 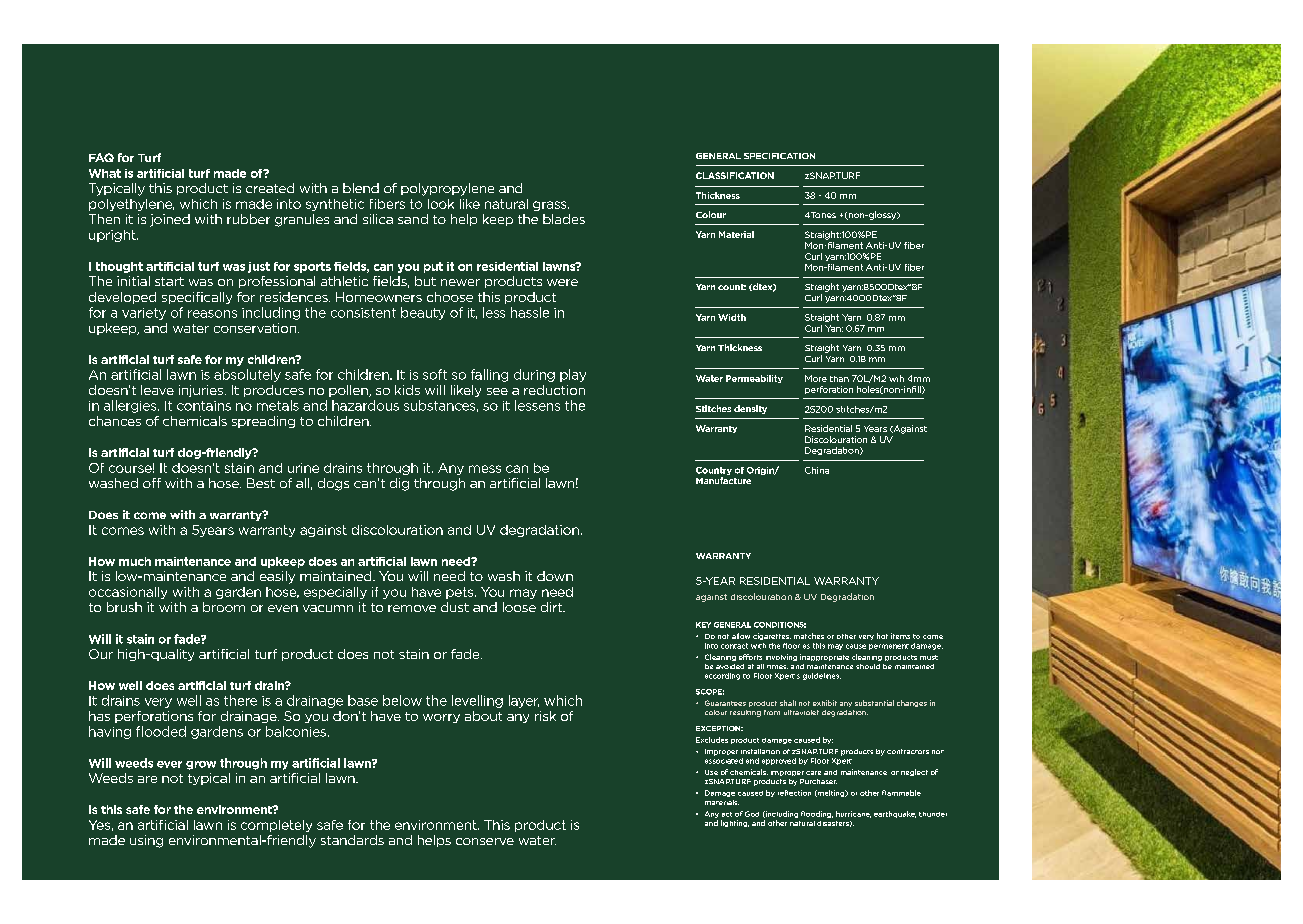 I want to click on mess, so click(x=485, y=469).
